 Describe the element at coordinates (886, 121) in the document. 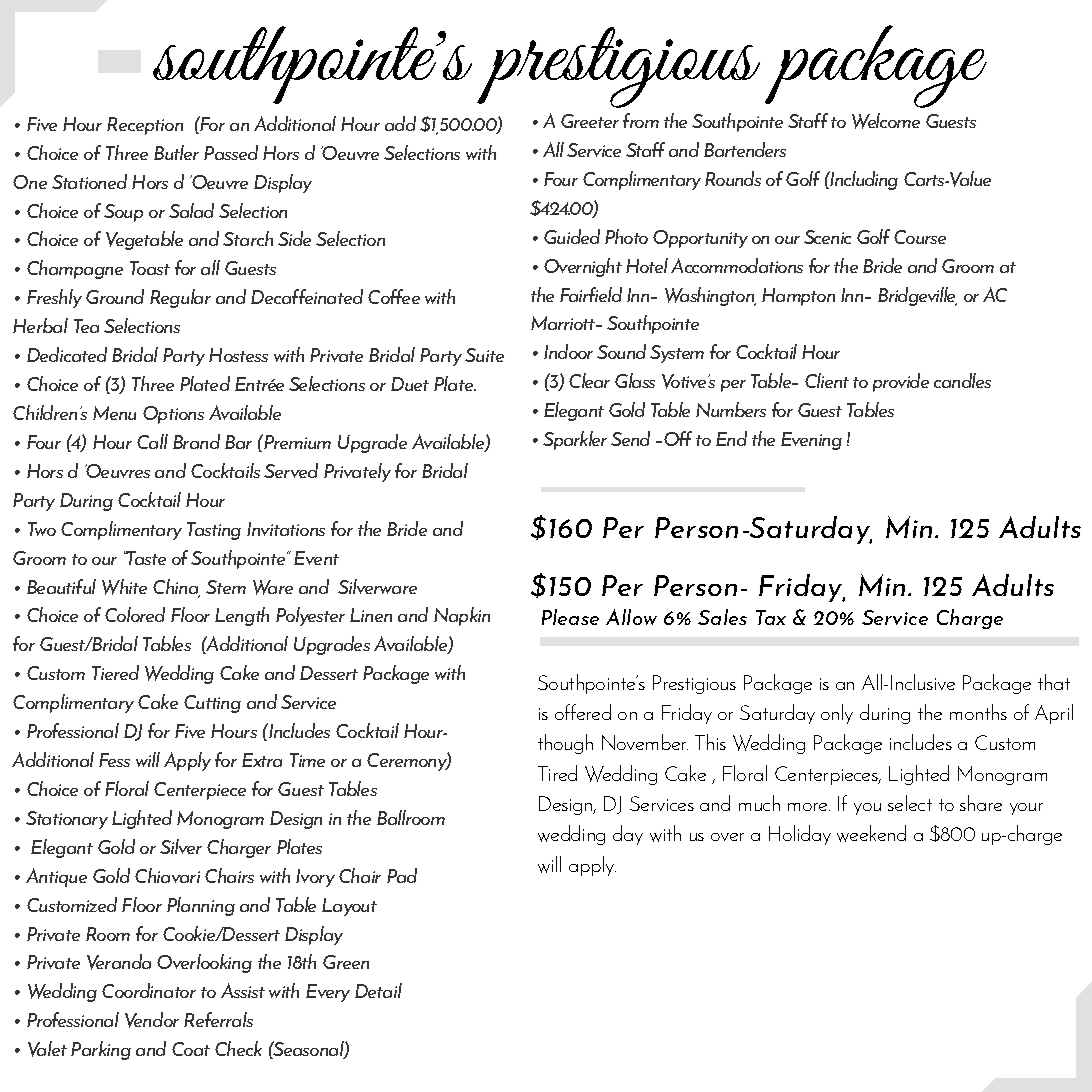

I see `Welcome` at that location.
